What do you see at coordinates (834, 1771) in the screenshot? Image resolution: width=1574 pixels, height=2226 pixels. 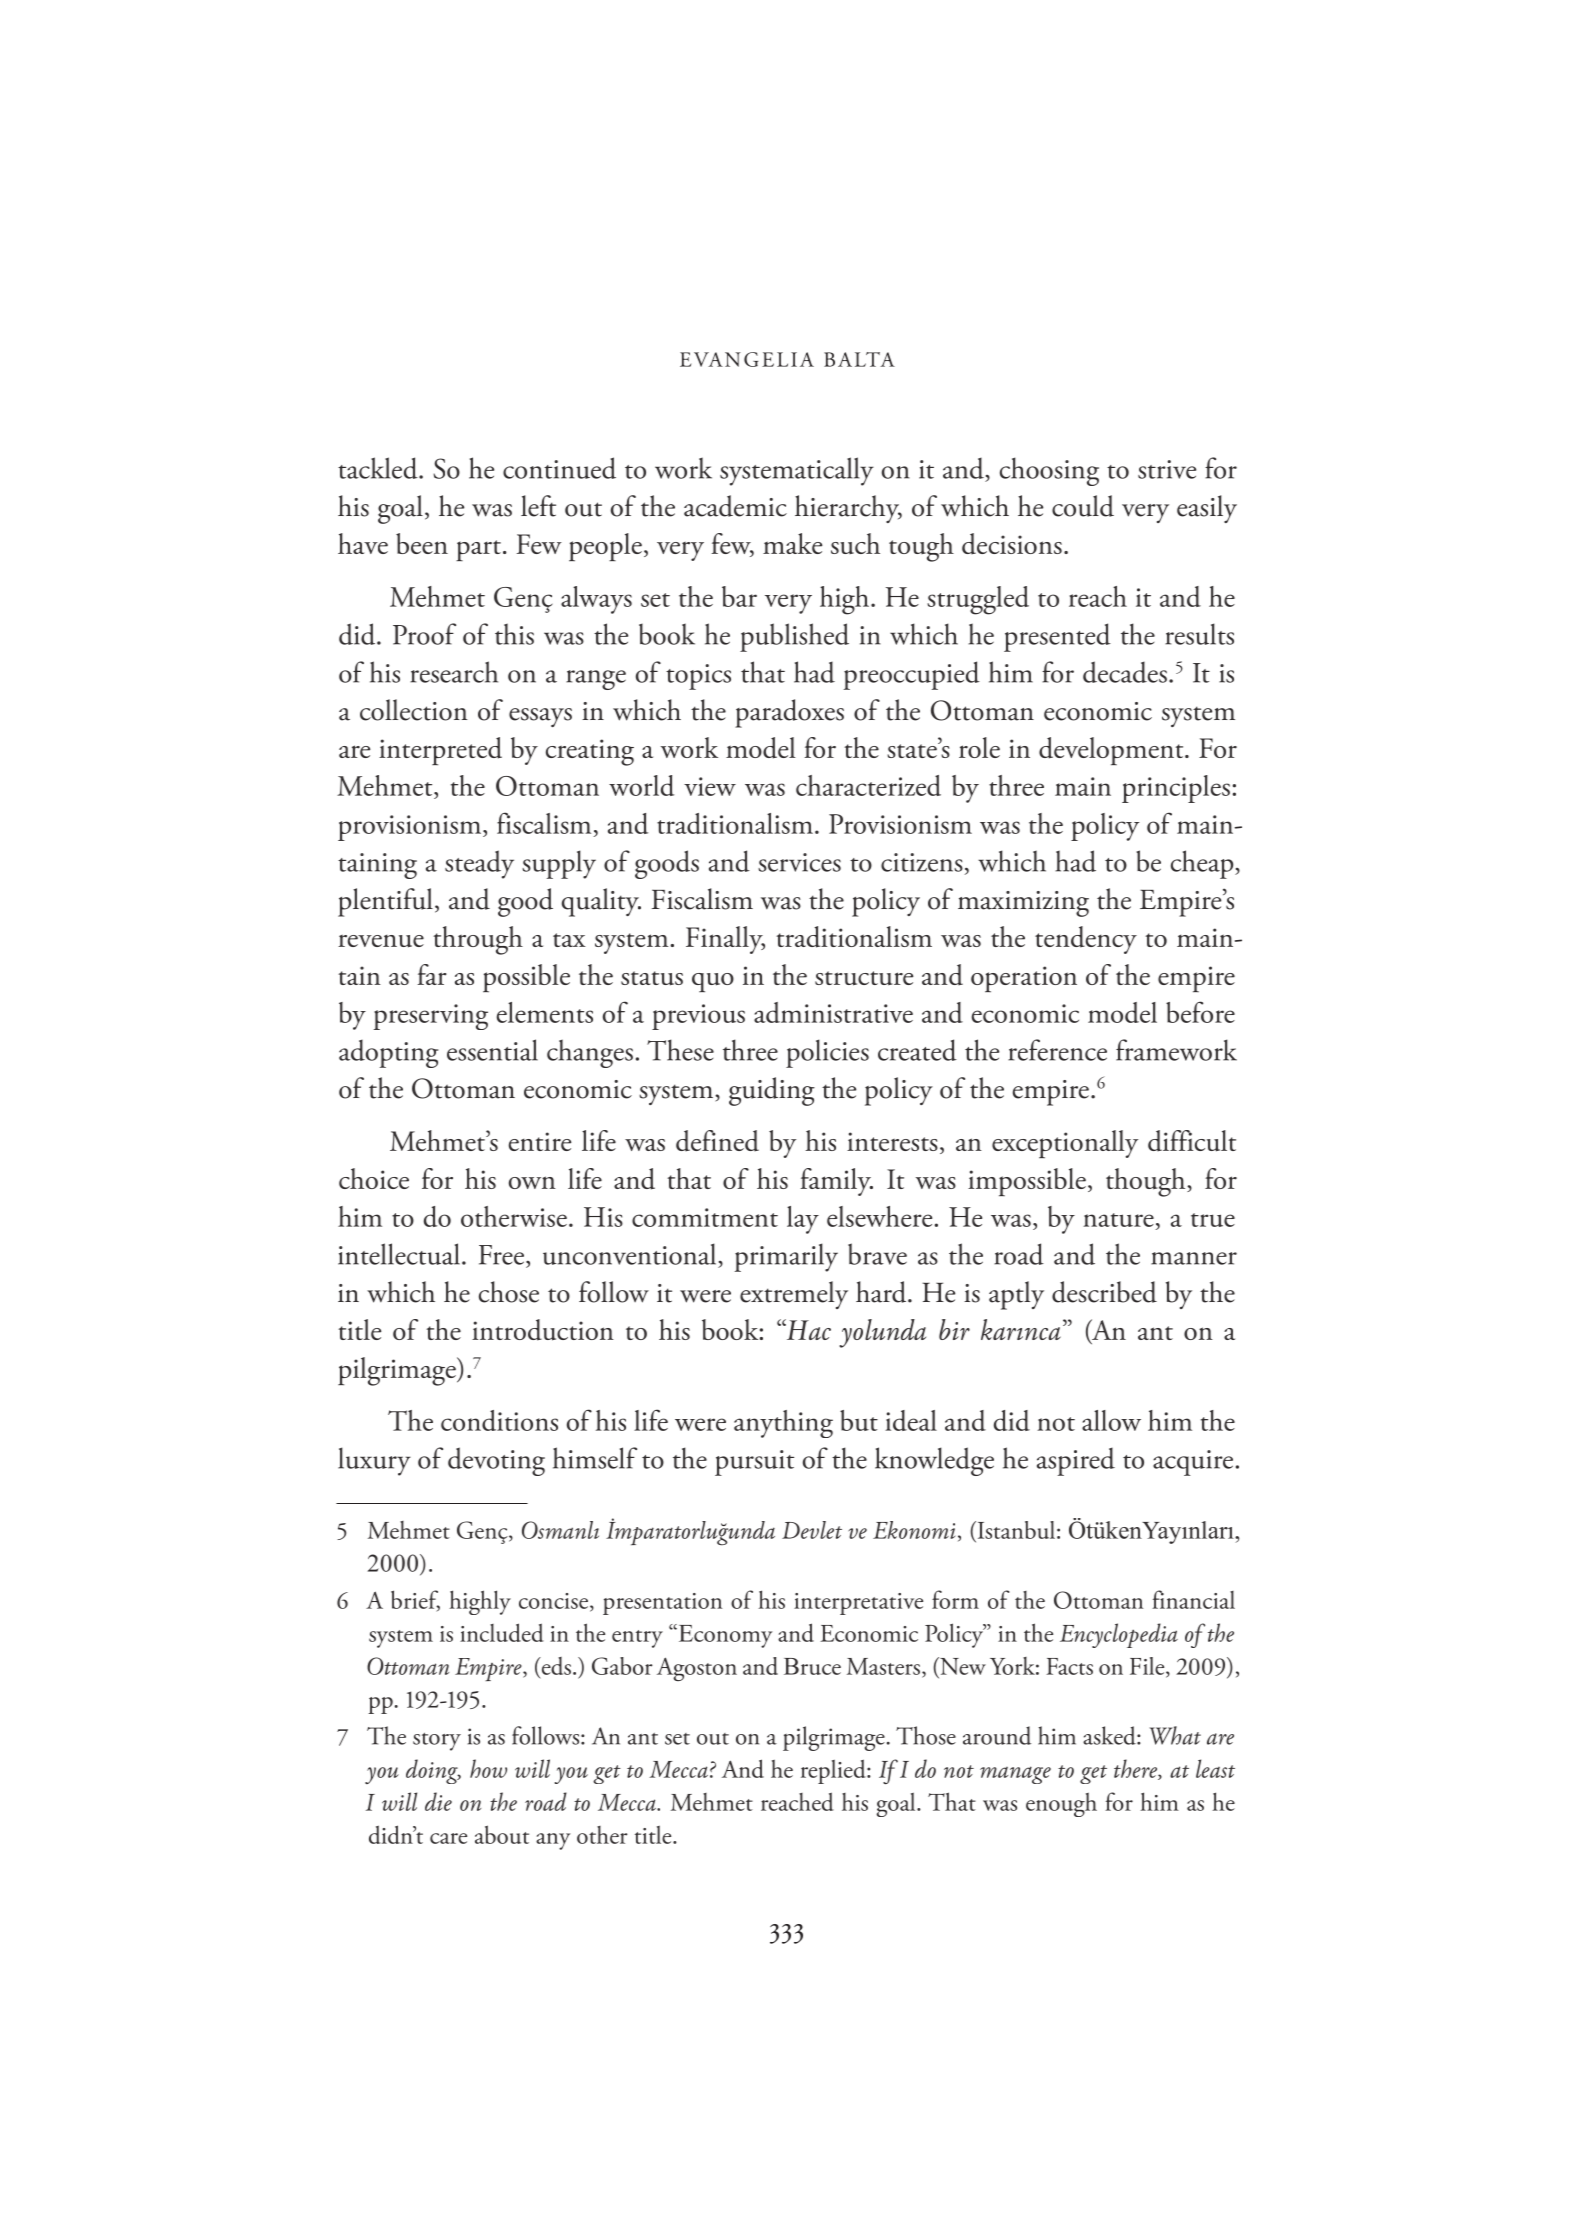 I see `replied` at bounding box center [834, 1771].
